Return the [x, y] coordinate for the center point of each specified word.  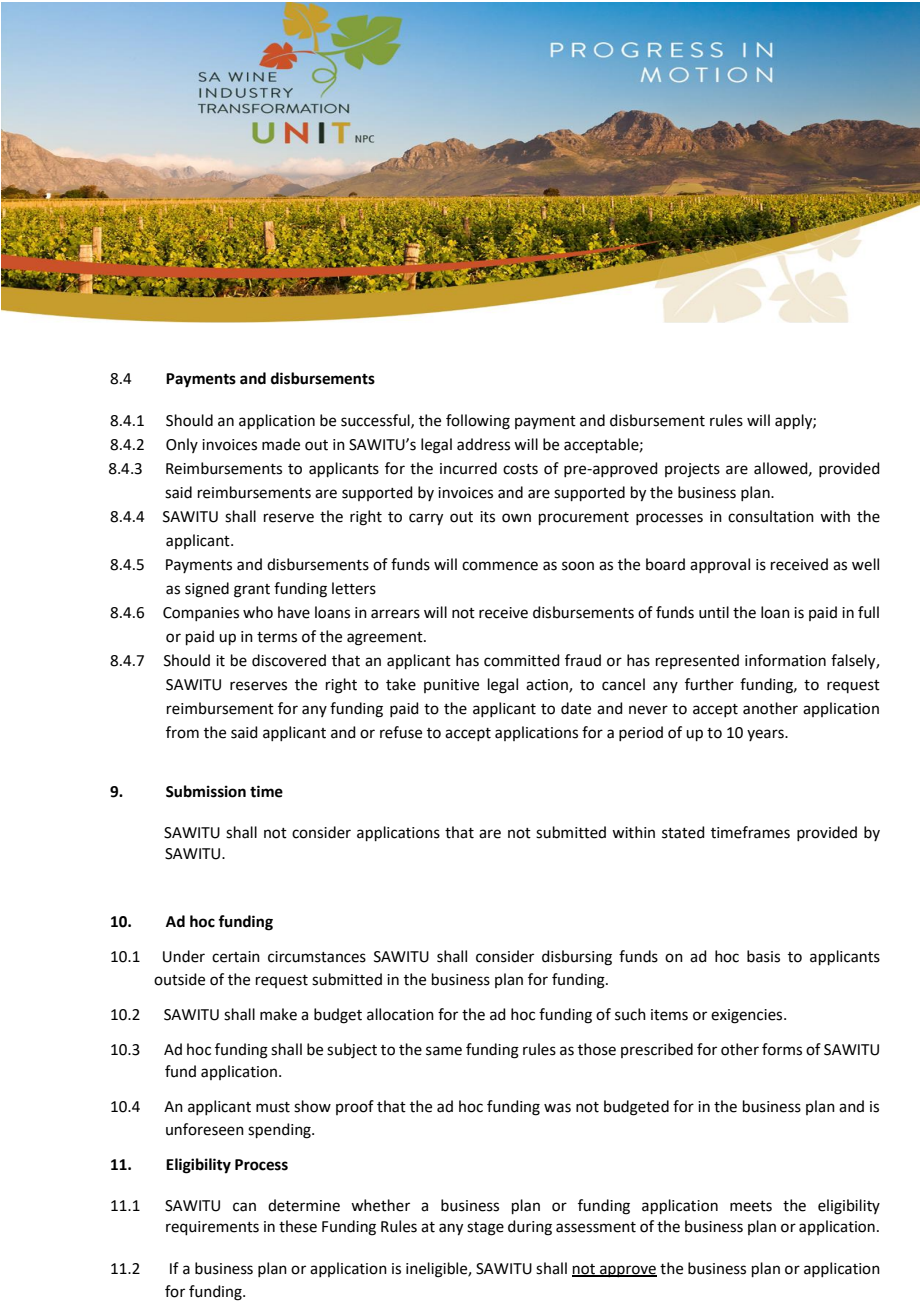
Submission [206, 791]
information [785, 660]
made [281, 444]
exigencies [748, 1016]
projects [692, 470]
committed [522, 660]
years [766, 735]
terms [277, 637]
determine [304, 1205]
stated [683, 832]
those [597, 1049]
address [483, 444]
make [278, 1014]
